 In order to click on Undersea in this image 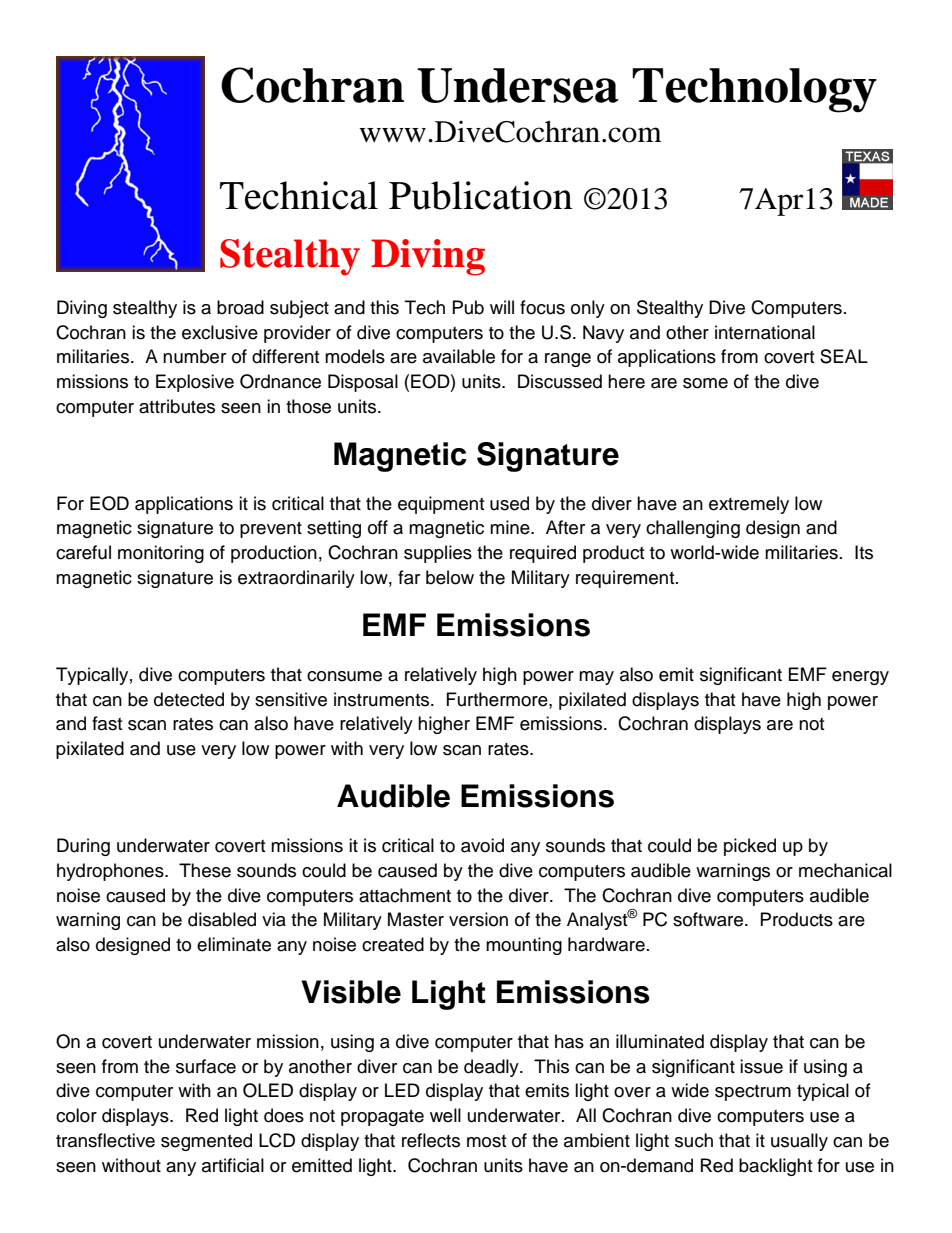, I will do `click(518, 85)`.
